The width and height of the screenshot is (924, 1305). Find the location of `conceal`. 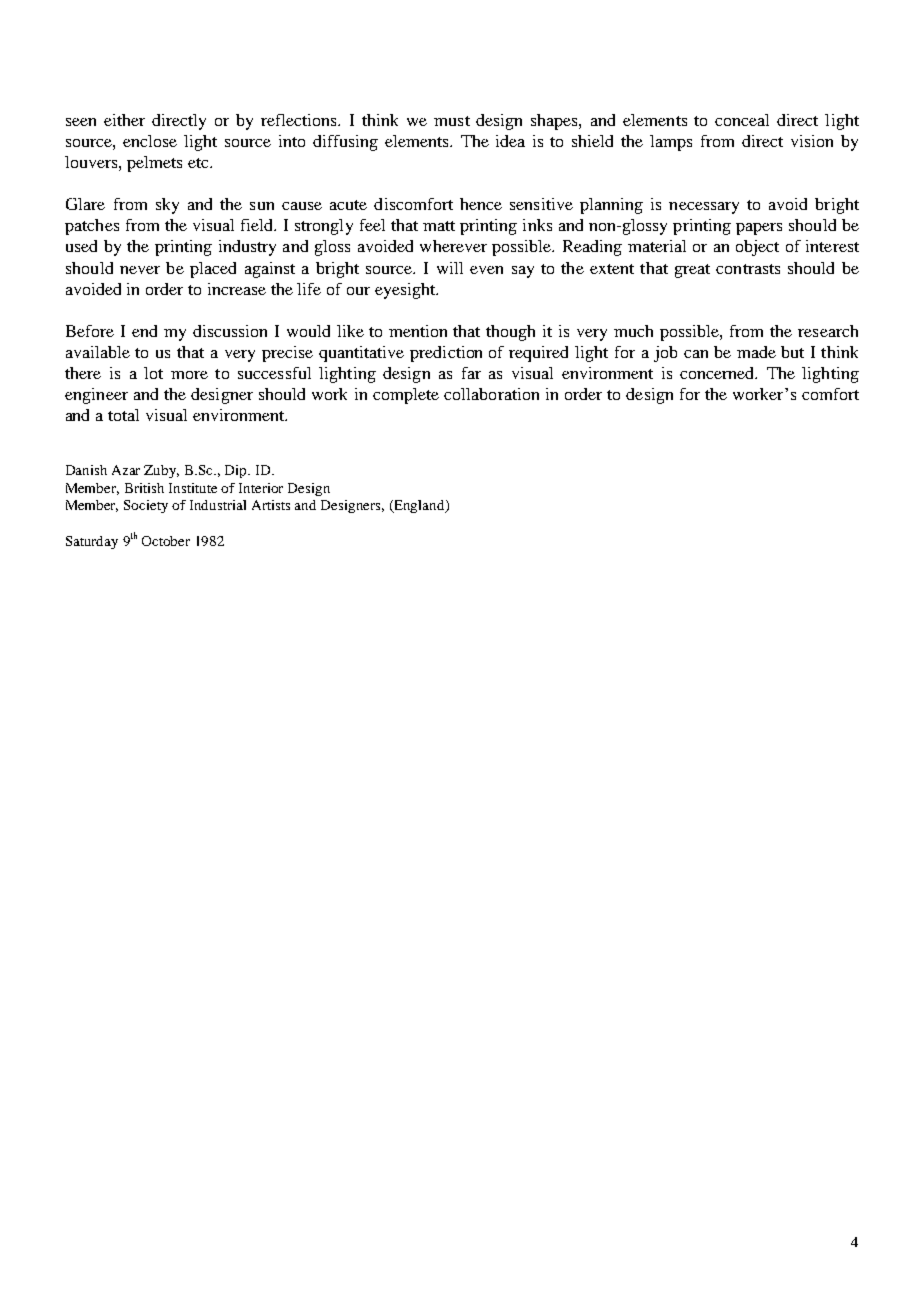

conceal is located at coordinates (742, 120).
